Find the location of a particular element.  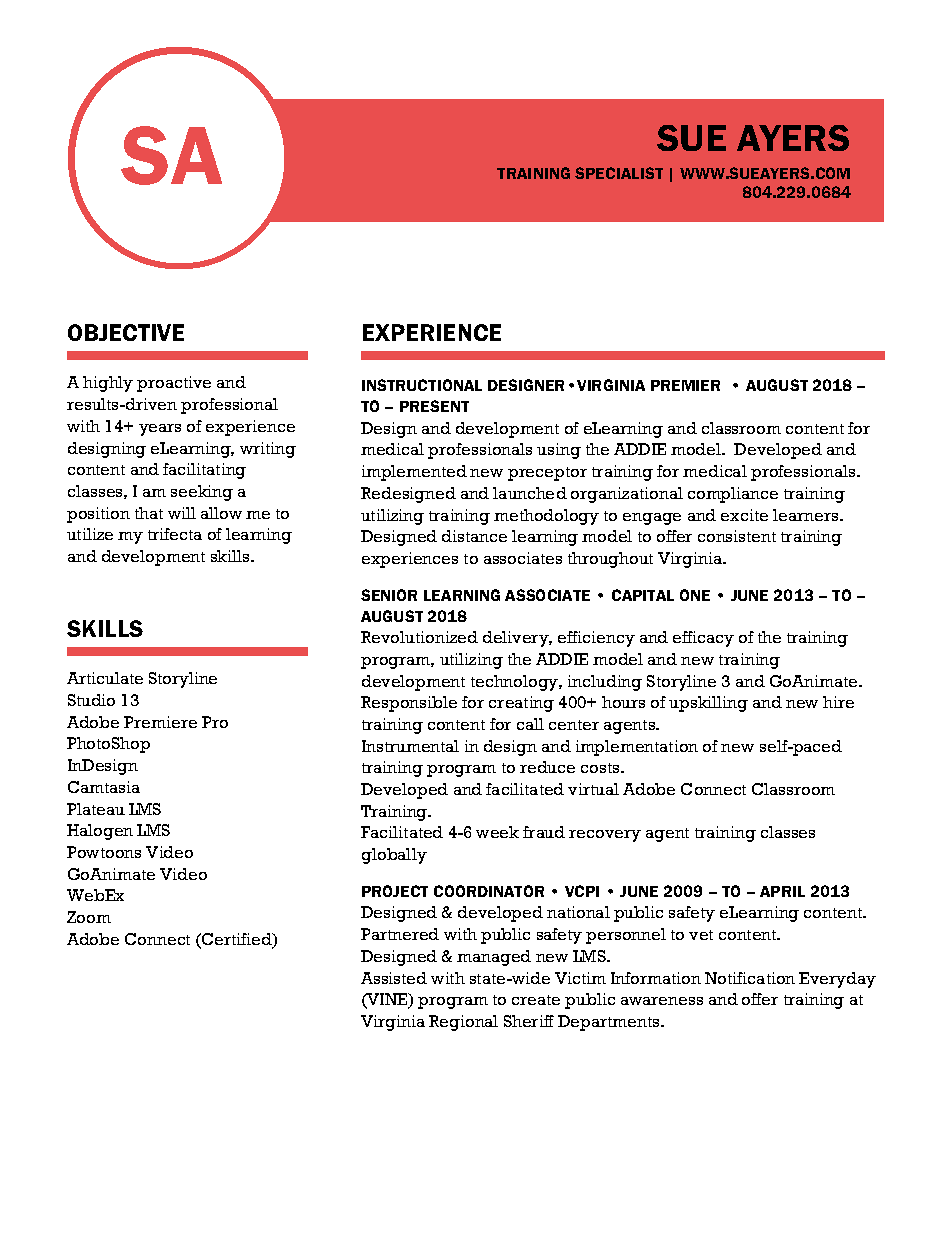

INSTRUCTIONAL is located at coordinates (422, 385).
